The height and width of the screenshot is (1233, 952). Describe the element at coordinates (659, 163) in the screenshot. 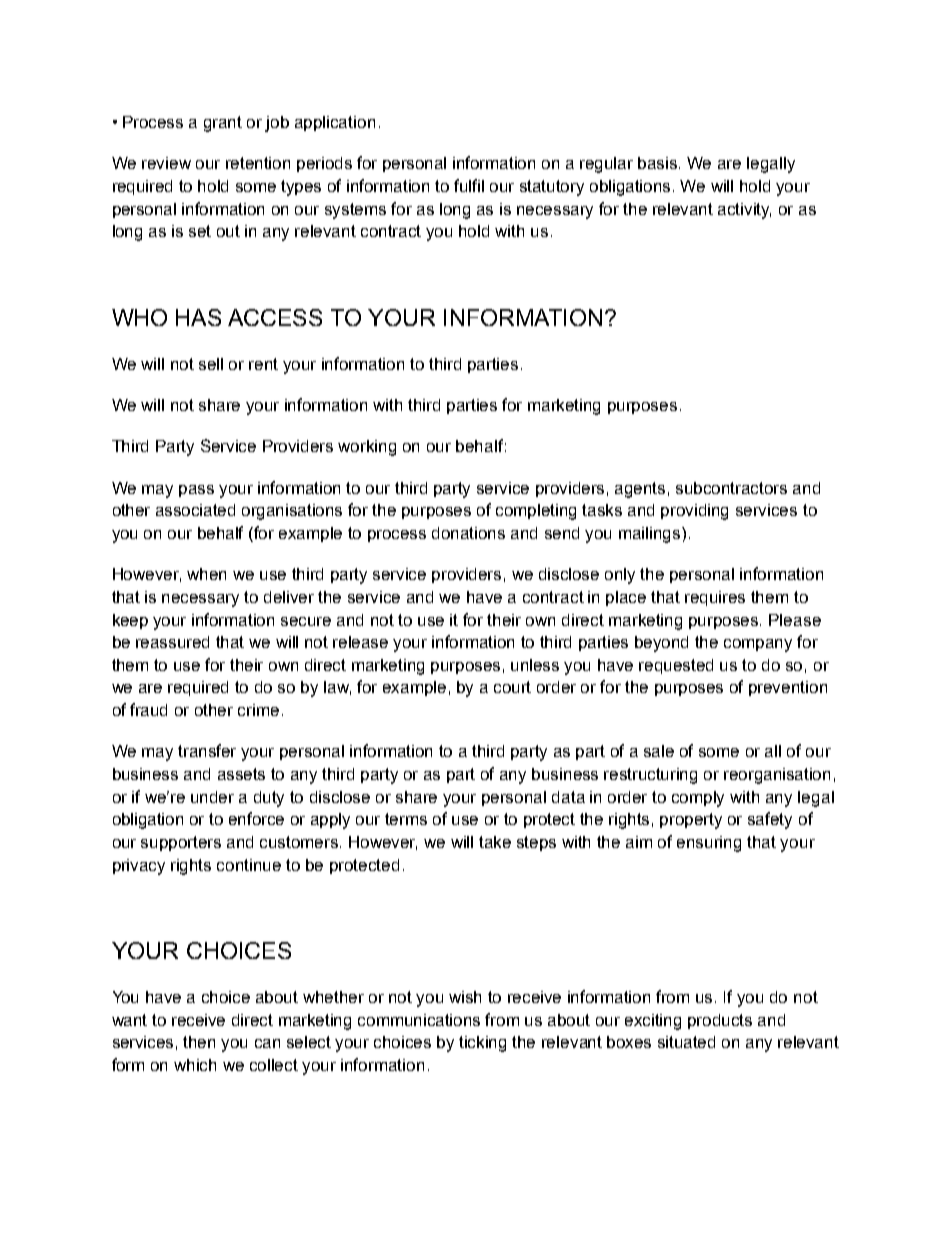

I see `basis` at that location.
